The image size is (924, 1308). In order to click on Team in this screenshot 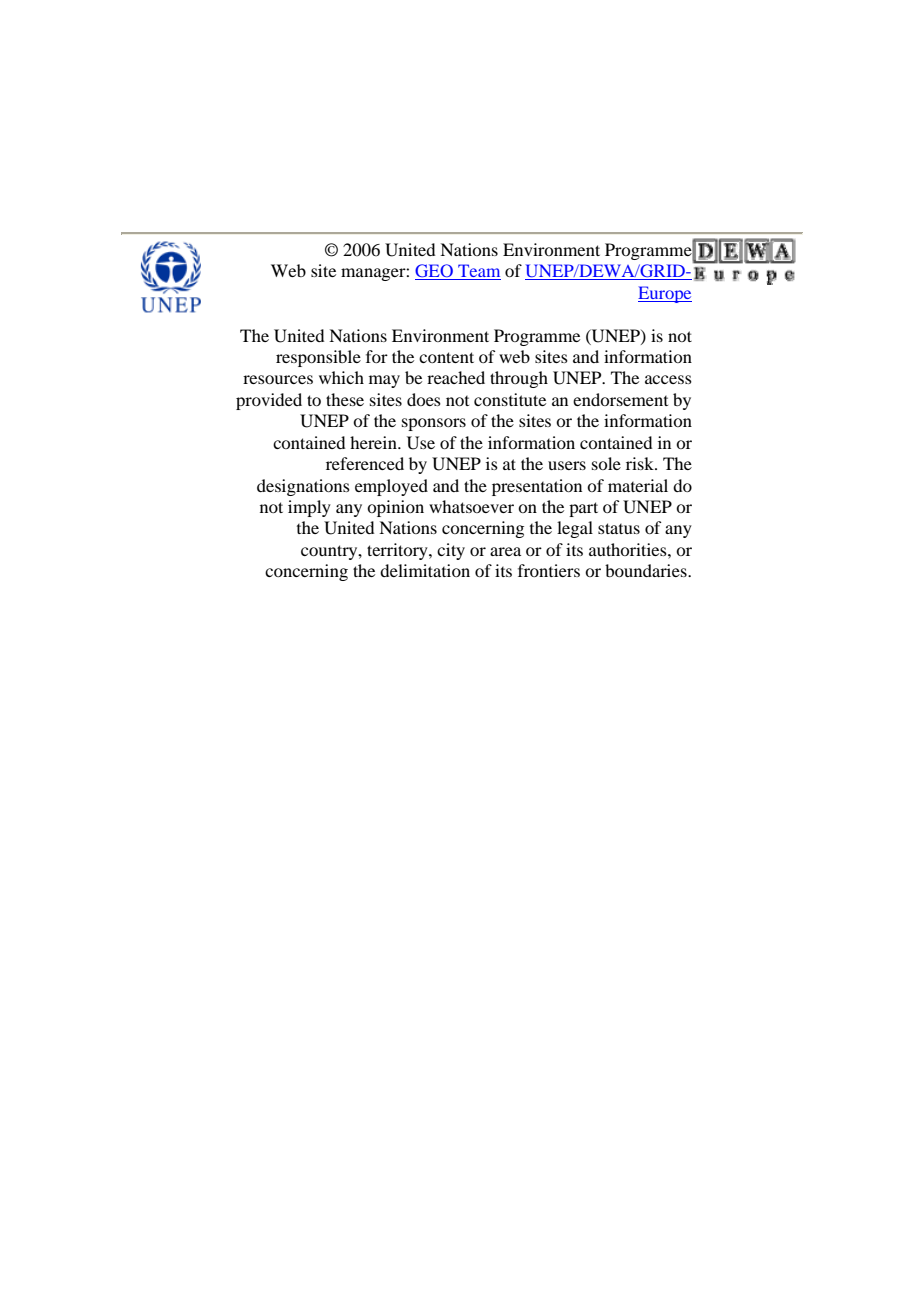, I will do `click(478, 272)`.
